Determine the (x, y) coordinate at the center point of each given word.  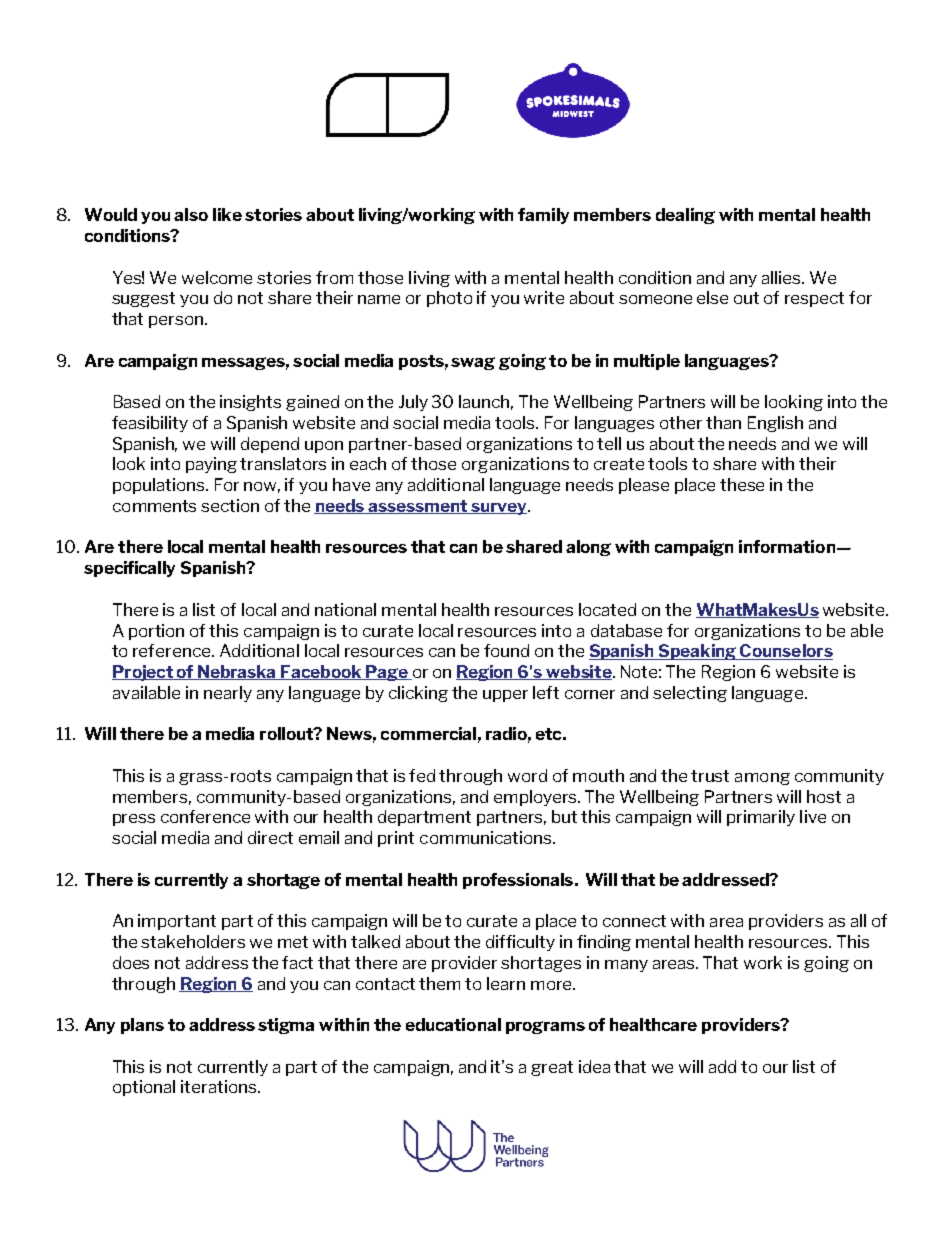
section (230, 505)
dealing (685, 216)
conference (205, 816)
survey (499, 509)
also (191, 214)
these (742, 484)
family (543, 216)
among (762, 779)
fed (422, 775)
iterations (220, 1086)
